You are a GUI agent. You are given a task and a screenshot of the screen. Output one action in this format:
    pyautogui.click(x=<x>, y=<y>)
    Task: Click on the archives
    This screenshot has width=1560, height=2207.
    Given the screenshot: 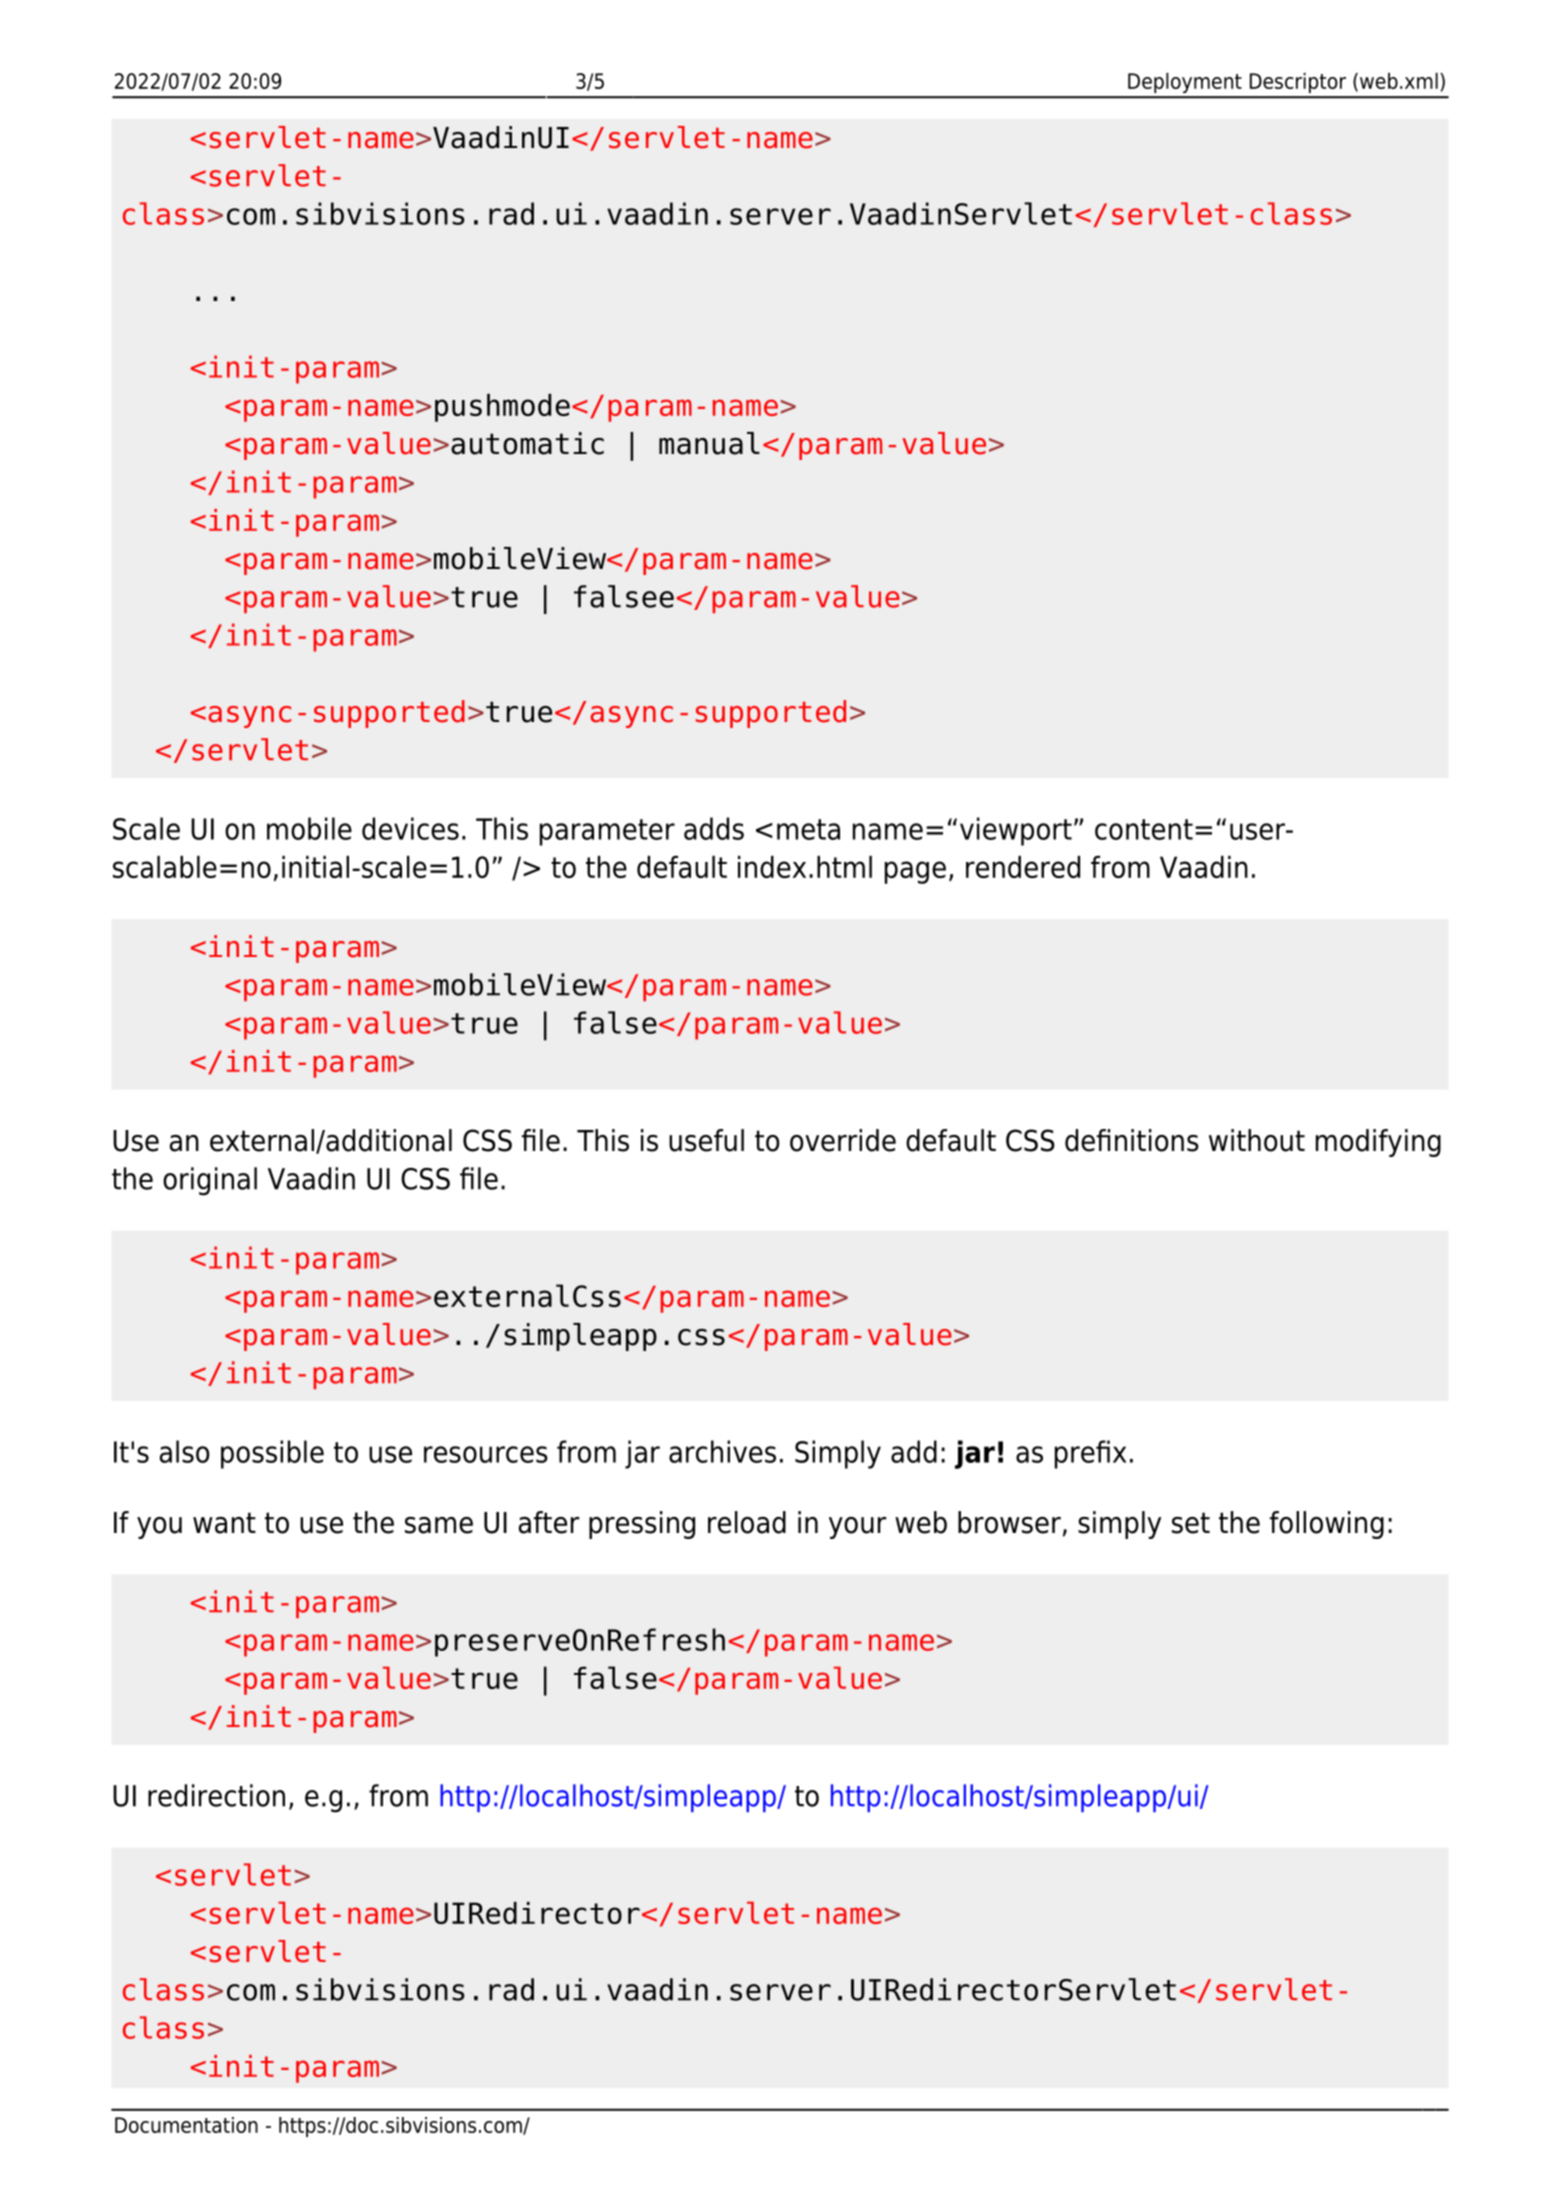 What is the action you would take?
    pyautogui.click(x=722, y=1451)
